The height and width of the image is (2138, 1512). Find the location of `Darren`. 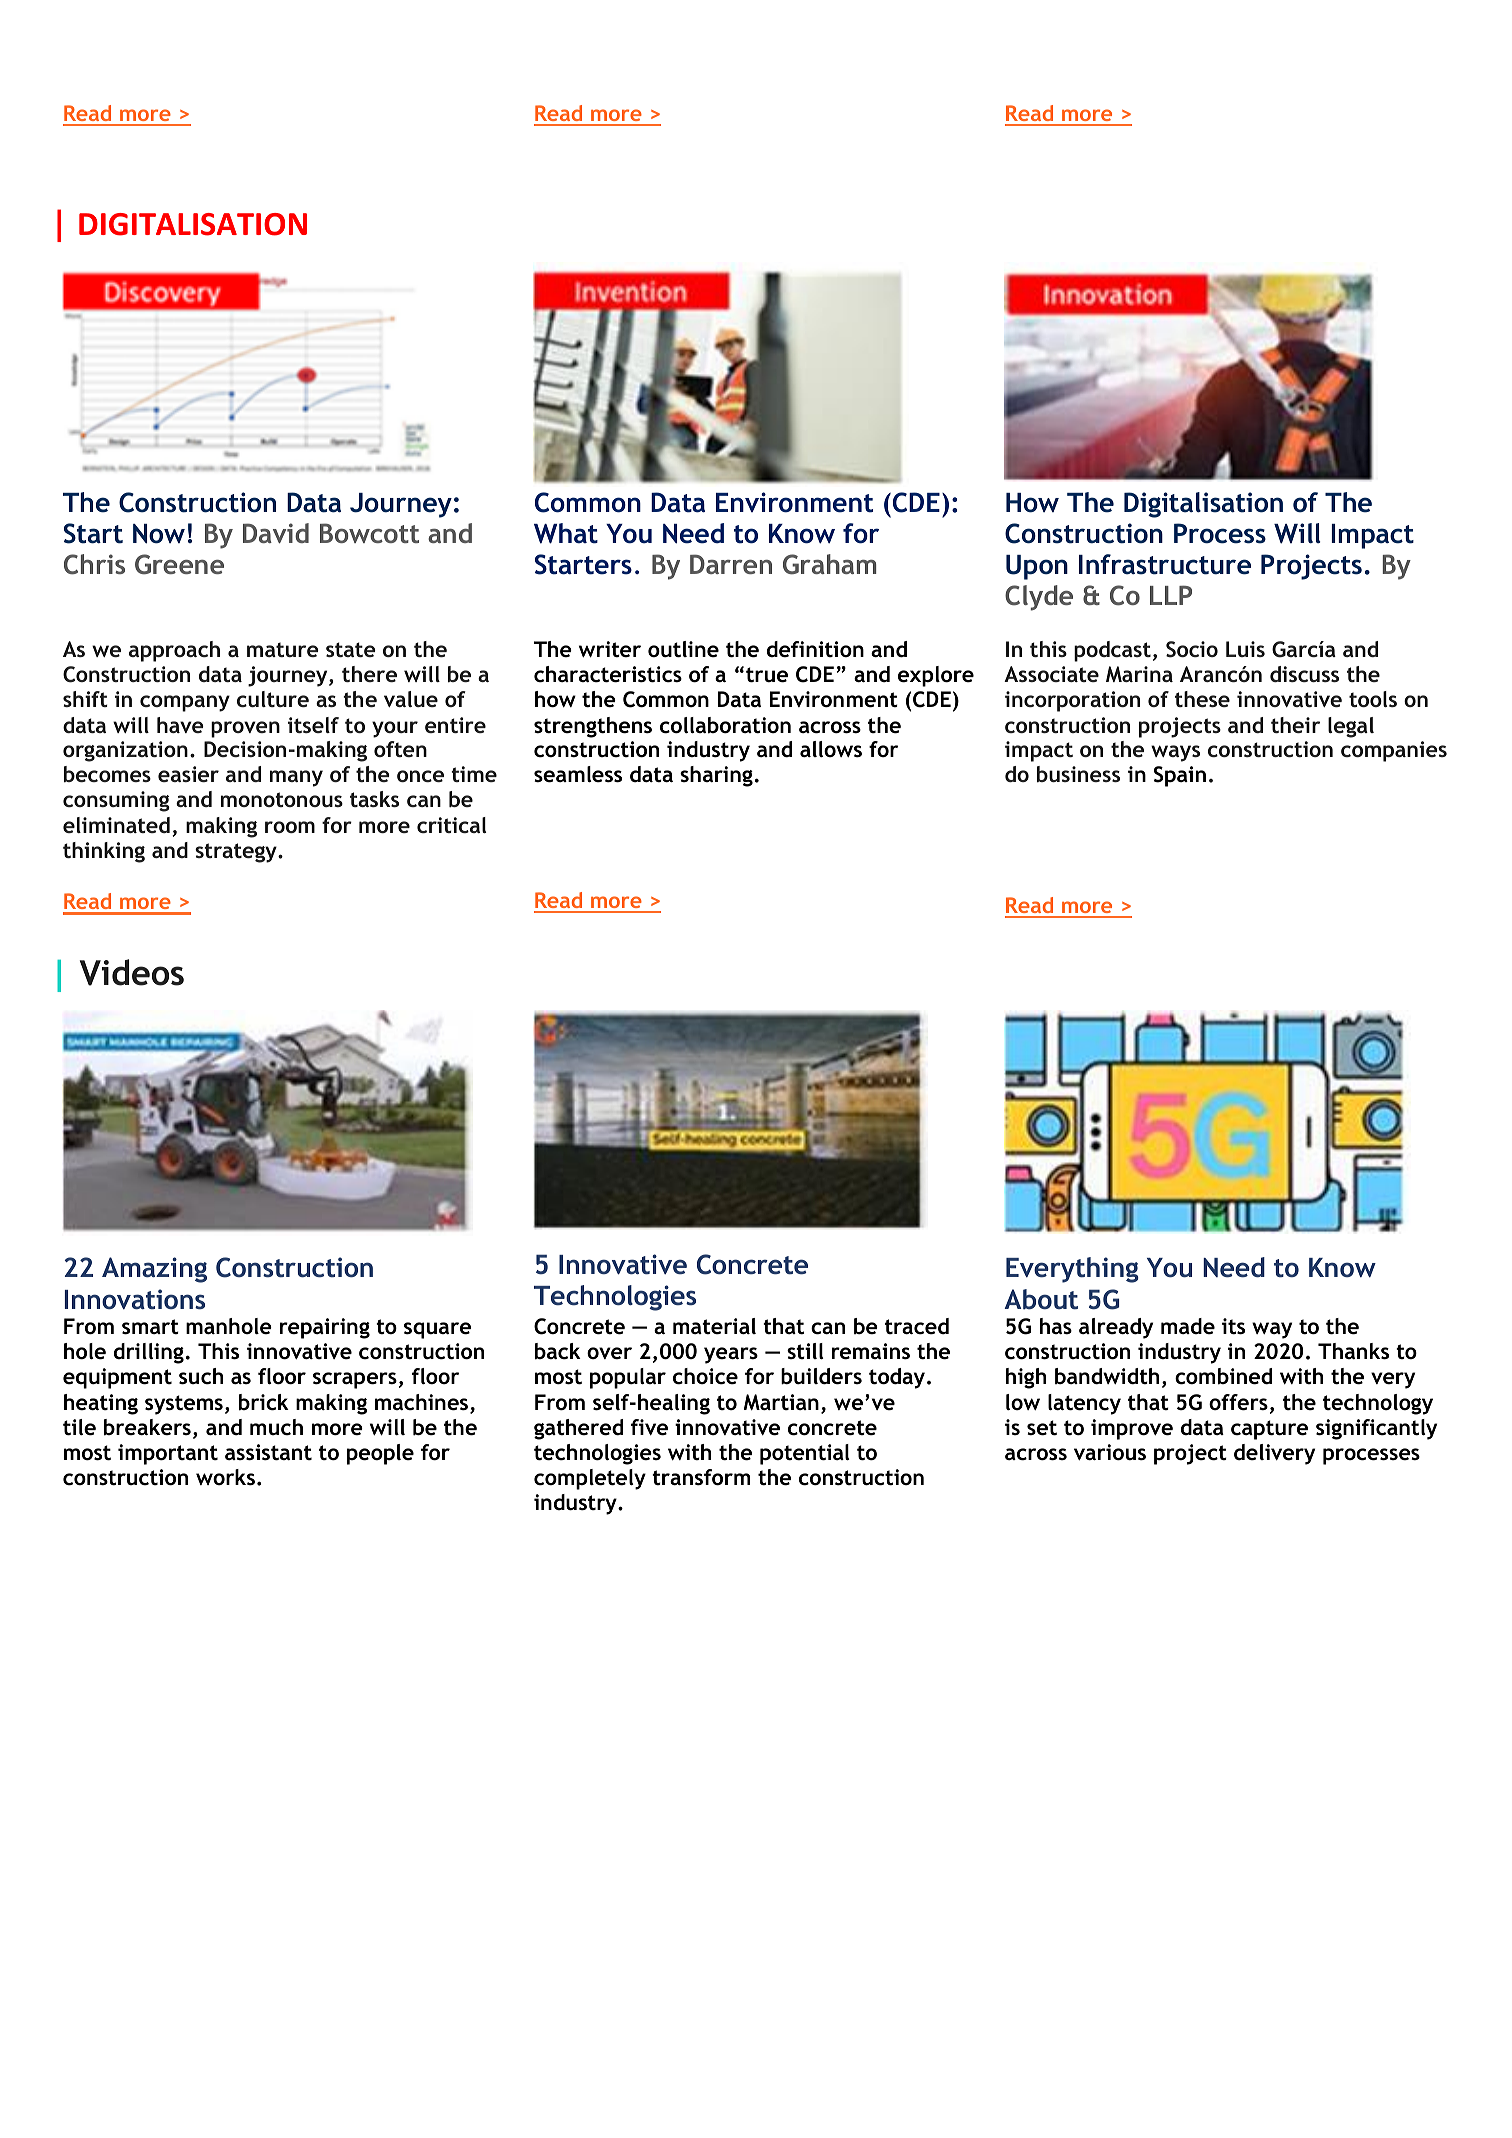

Darren is located at coordinates (731, 564).
